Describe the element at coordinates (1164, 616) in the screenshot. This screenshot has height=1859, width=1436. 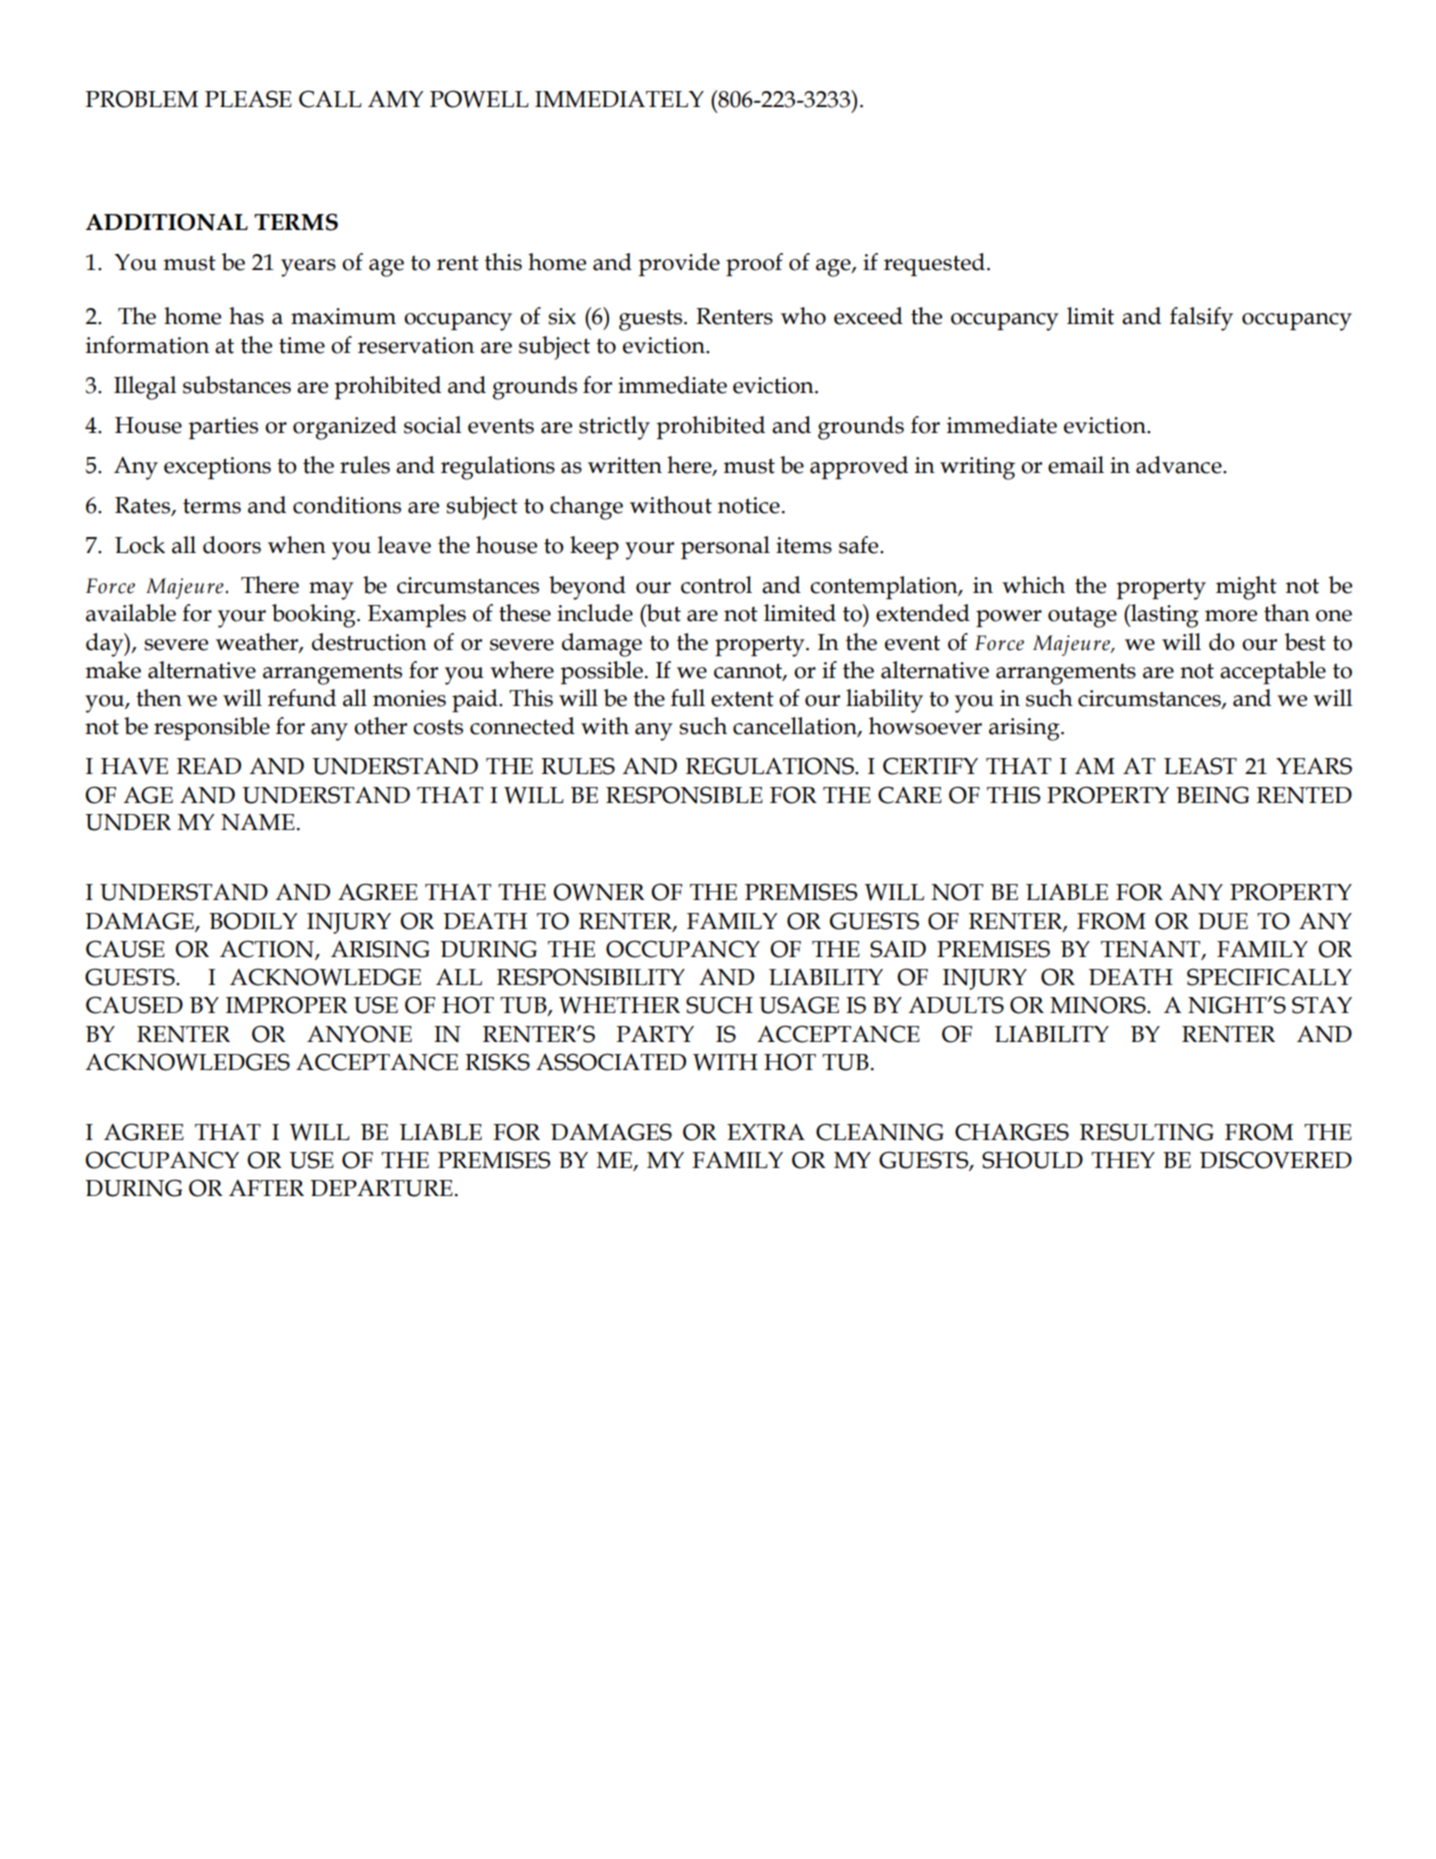
I see `lasting` at that location.
